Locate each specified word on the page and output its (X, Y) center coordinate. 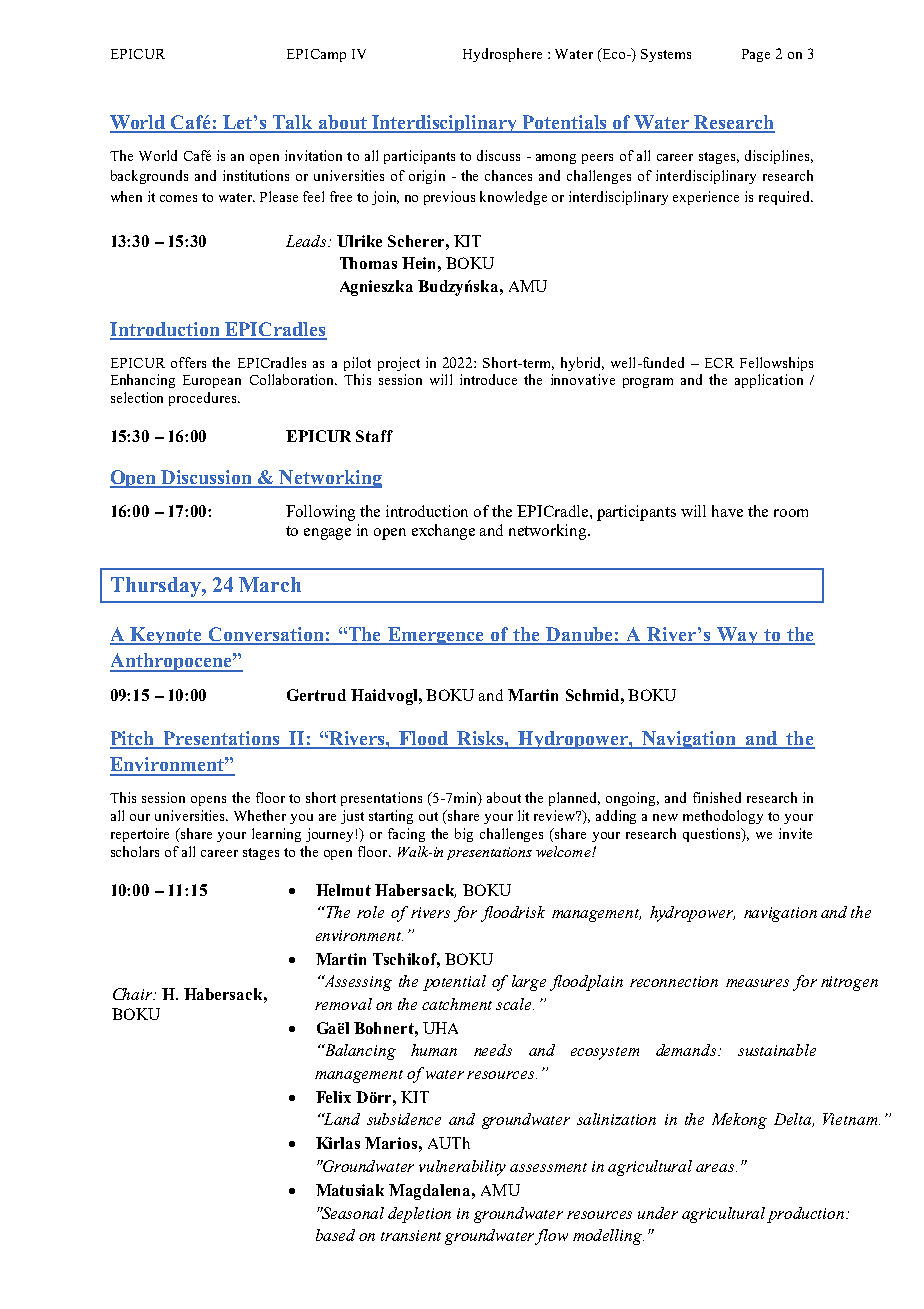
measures (757, 983)
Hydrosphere (502, 55)
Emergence (435, 636)
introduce (488, 379)
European (212, 381)
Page (756, 55)
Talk (292, 123)
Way (737, 636)
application (769, 381)
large (529, 983)
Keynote (167, 636)
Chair (134, 994)
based (335, 1235)
